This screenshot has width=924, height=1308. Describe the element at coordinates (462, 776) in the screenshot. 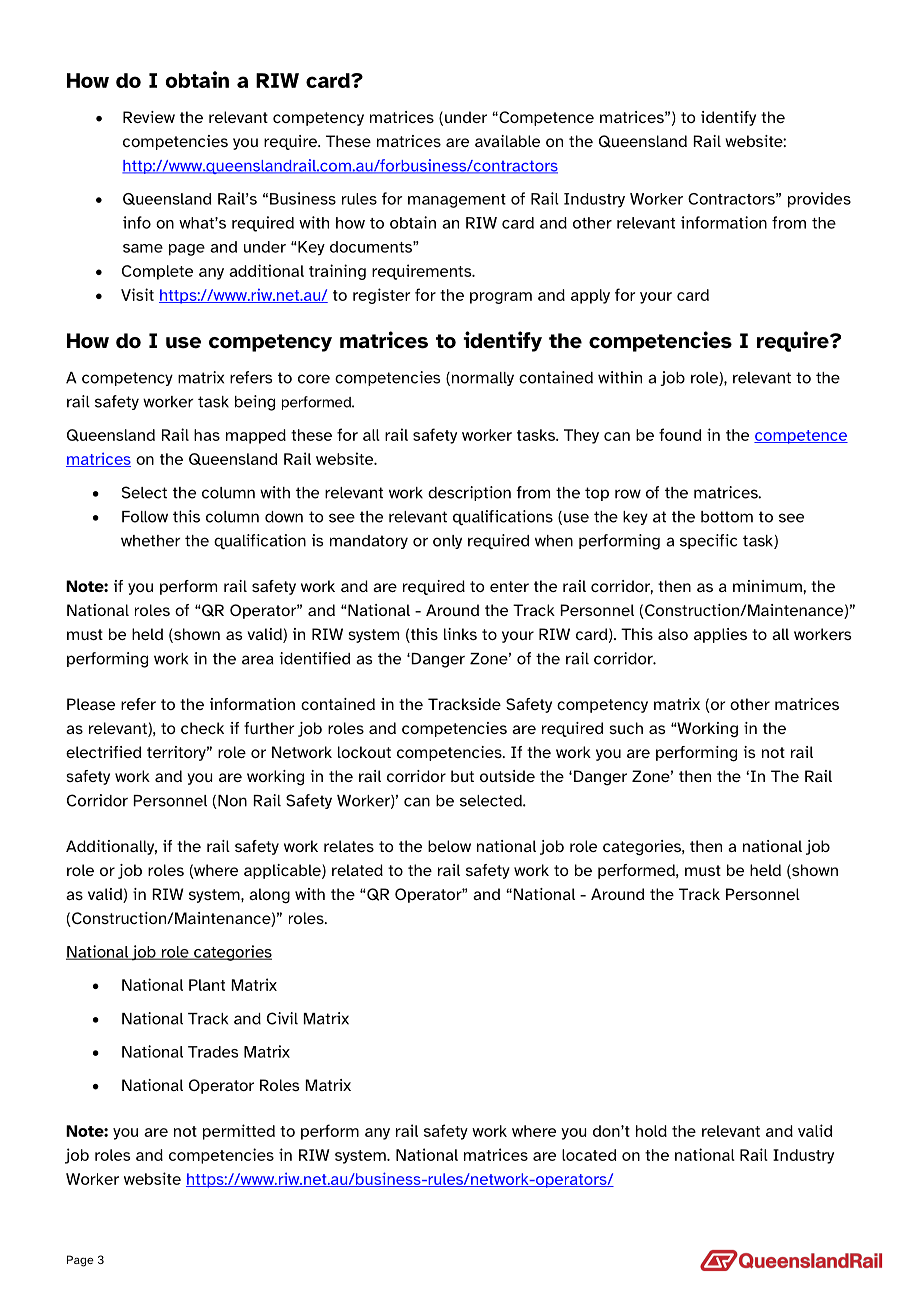

I see `but` at that location.
